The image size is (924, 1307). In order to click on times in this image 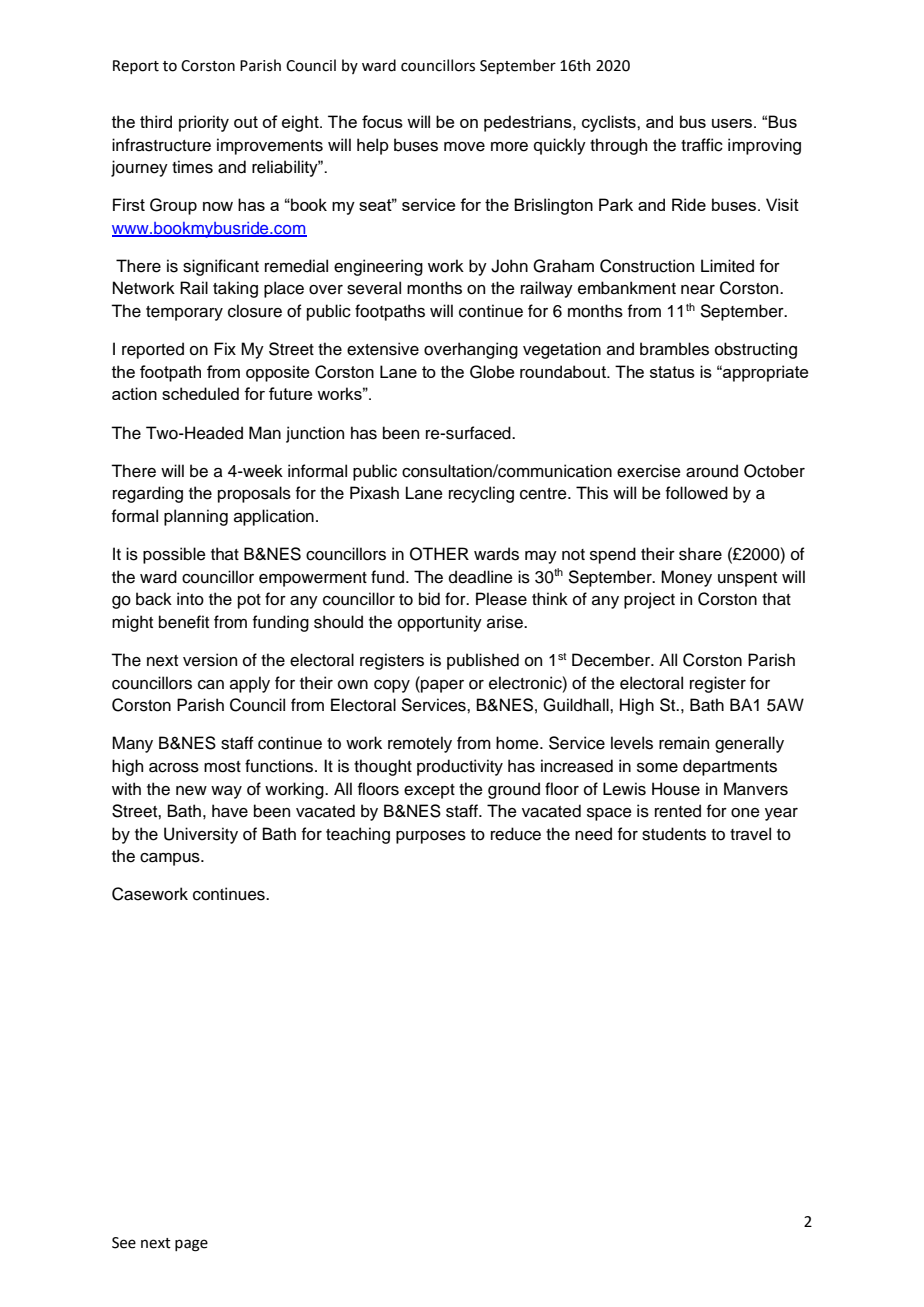, I will do `click(192, 167)`.
